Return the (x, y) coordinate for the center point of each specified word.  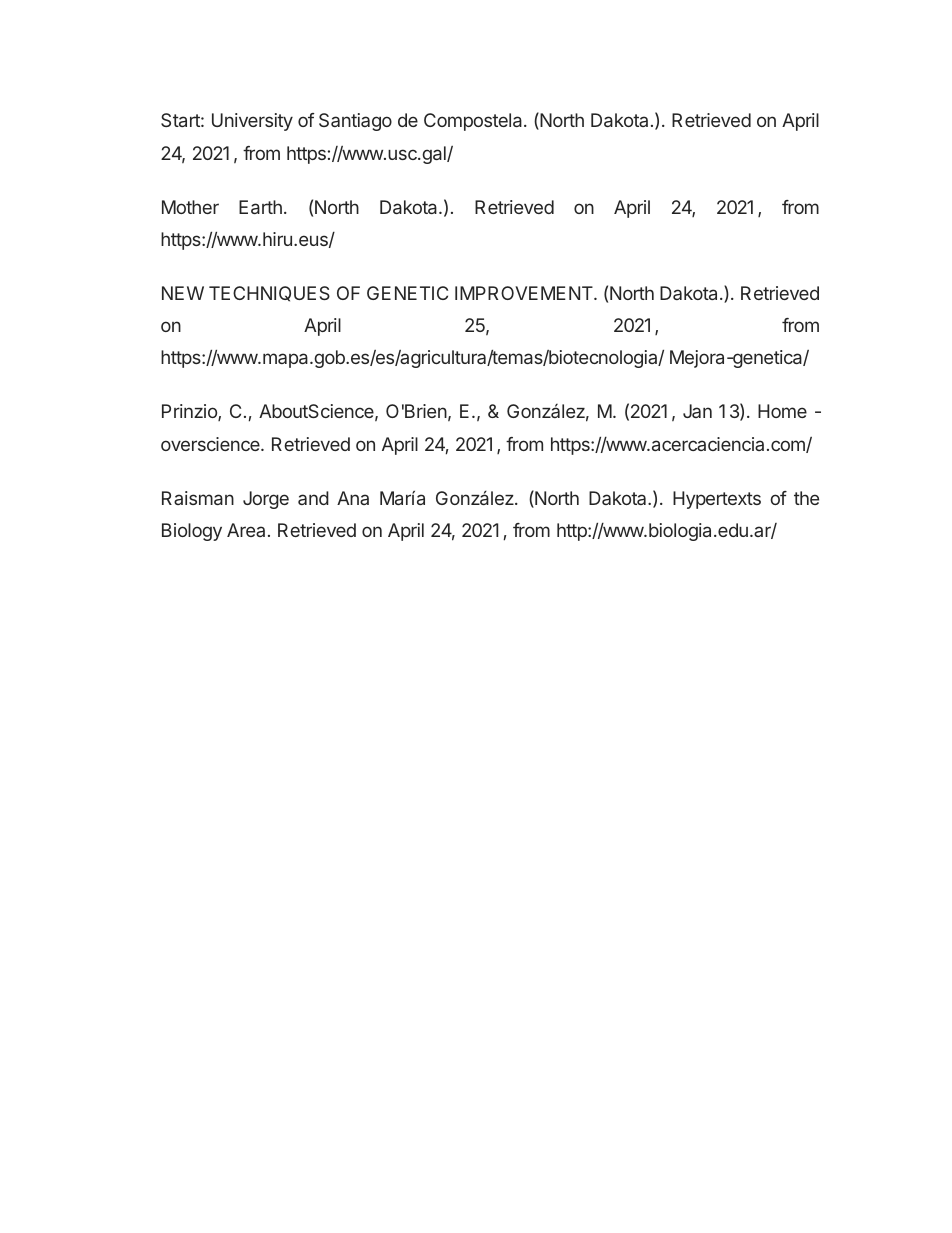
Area (246, 530)
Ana (353, 498)
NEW (183, 293)
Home (782, 411)
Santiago (355, 122)
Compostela (474, 122)
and (313, 498)
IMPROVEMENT (525, 293)
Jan (697, 411)
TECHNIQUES (269, 294)
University (252, 122)
